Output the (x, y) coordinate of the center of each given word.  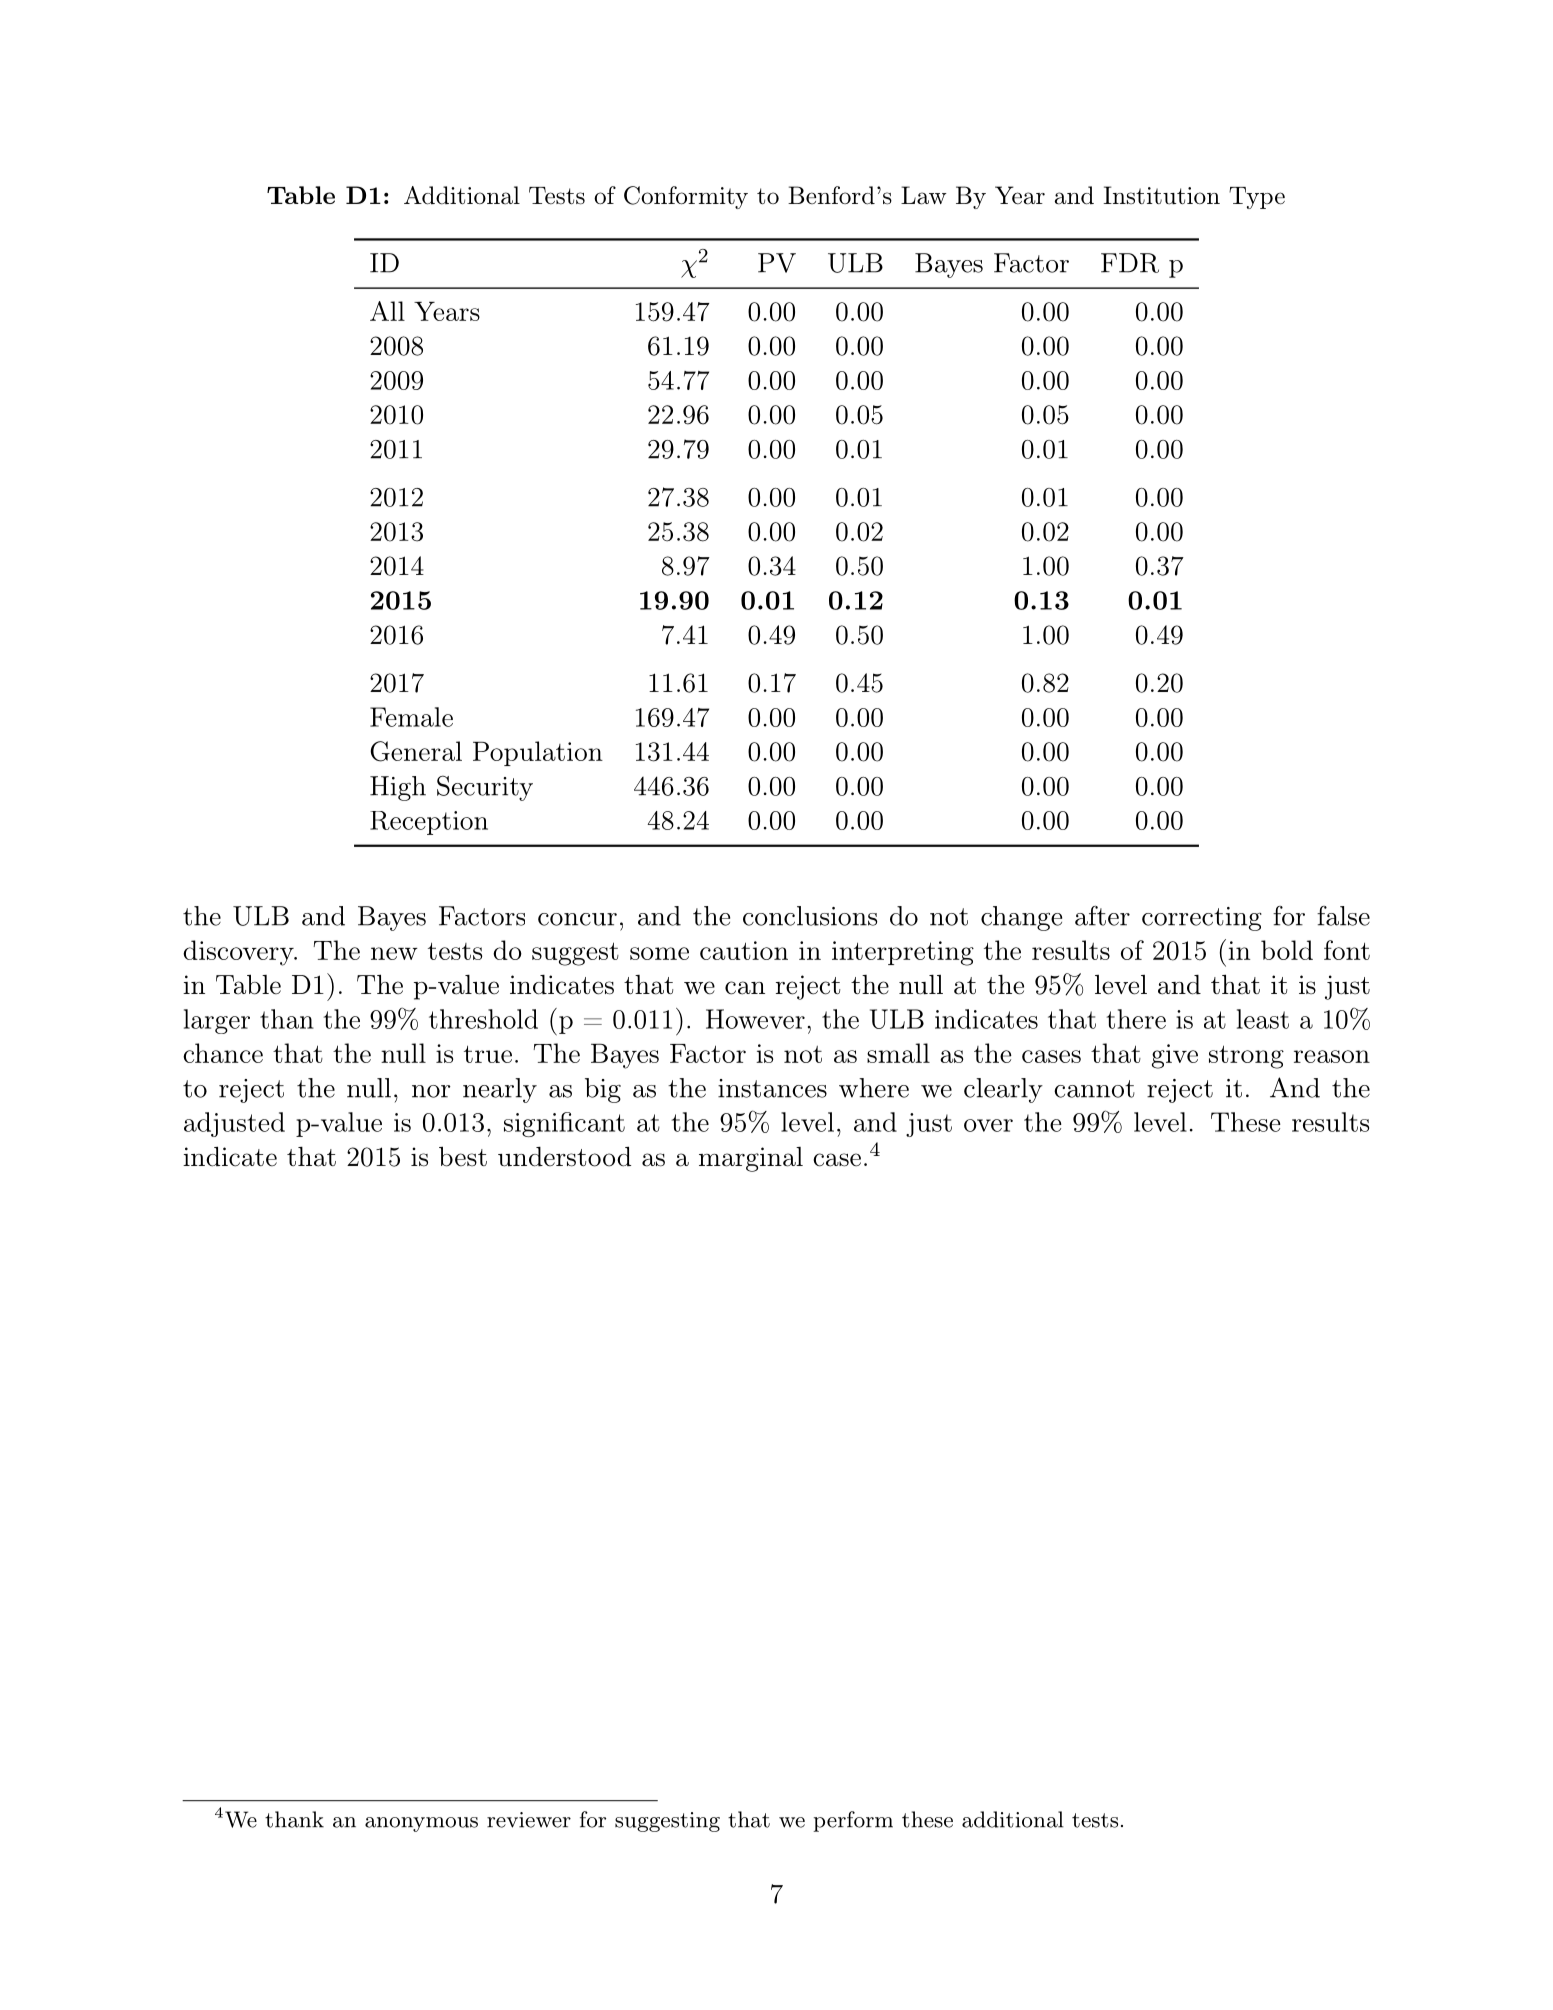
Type (1257, 198)
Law (924, 195)
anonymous (421, 1824)
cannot (1094, 1089)
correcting (1202, 919)
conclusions (810, 916)
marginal (751, 1159)
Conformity (686, 197)
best (463, 1156)
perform (853, 1821)
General (416, 751)
